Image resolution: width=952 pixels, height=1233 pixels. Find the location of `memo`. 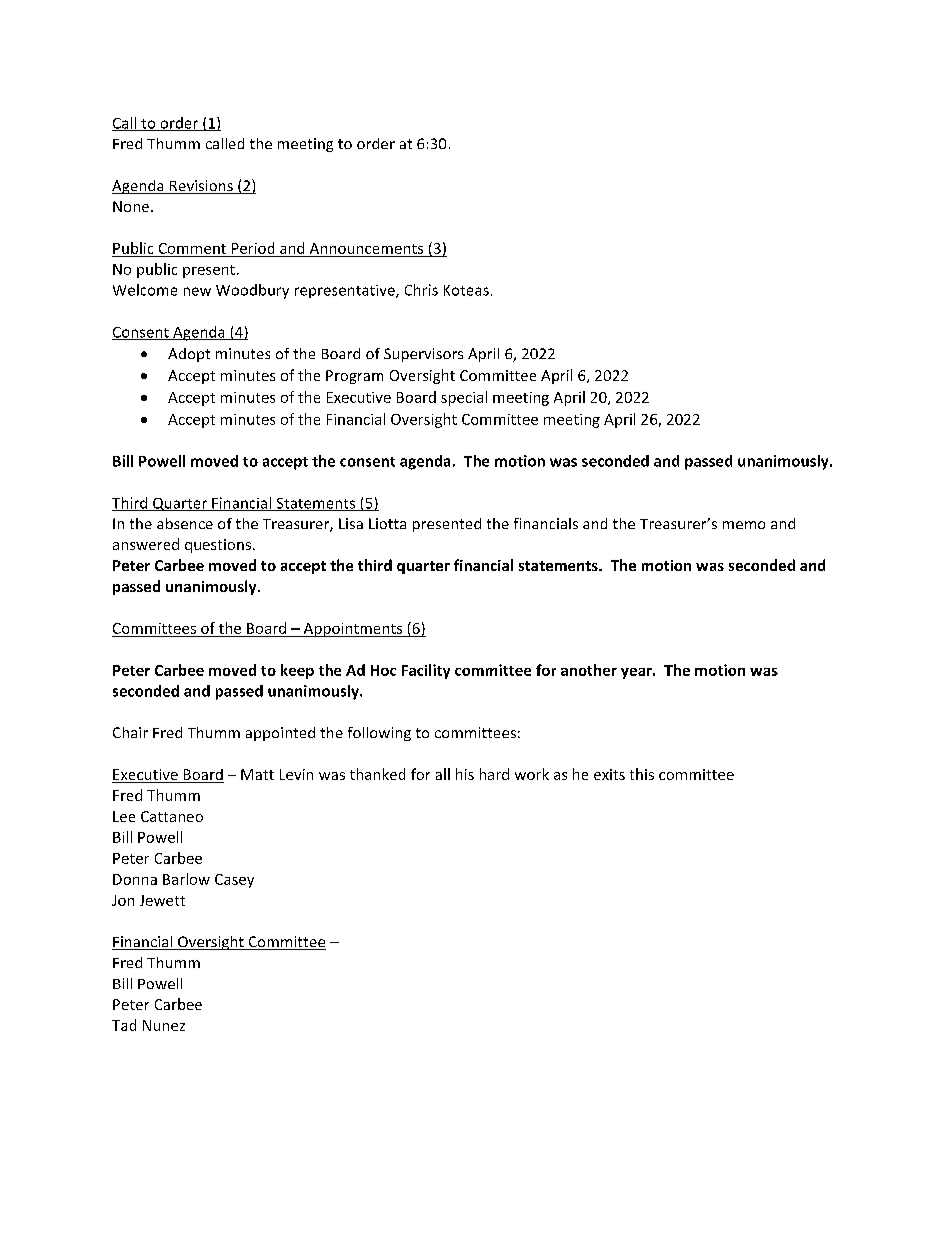

memo is located at coordinates (744, 525).
